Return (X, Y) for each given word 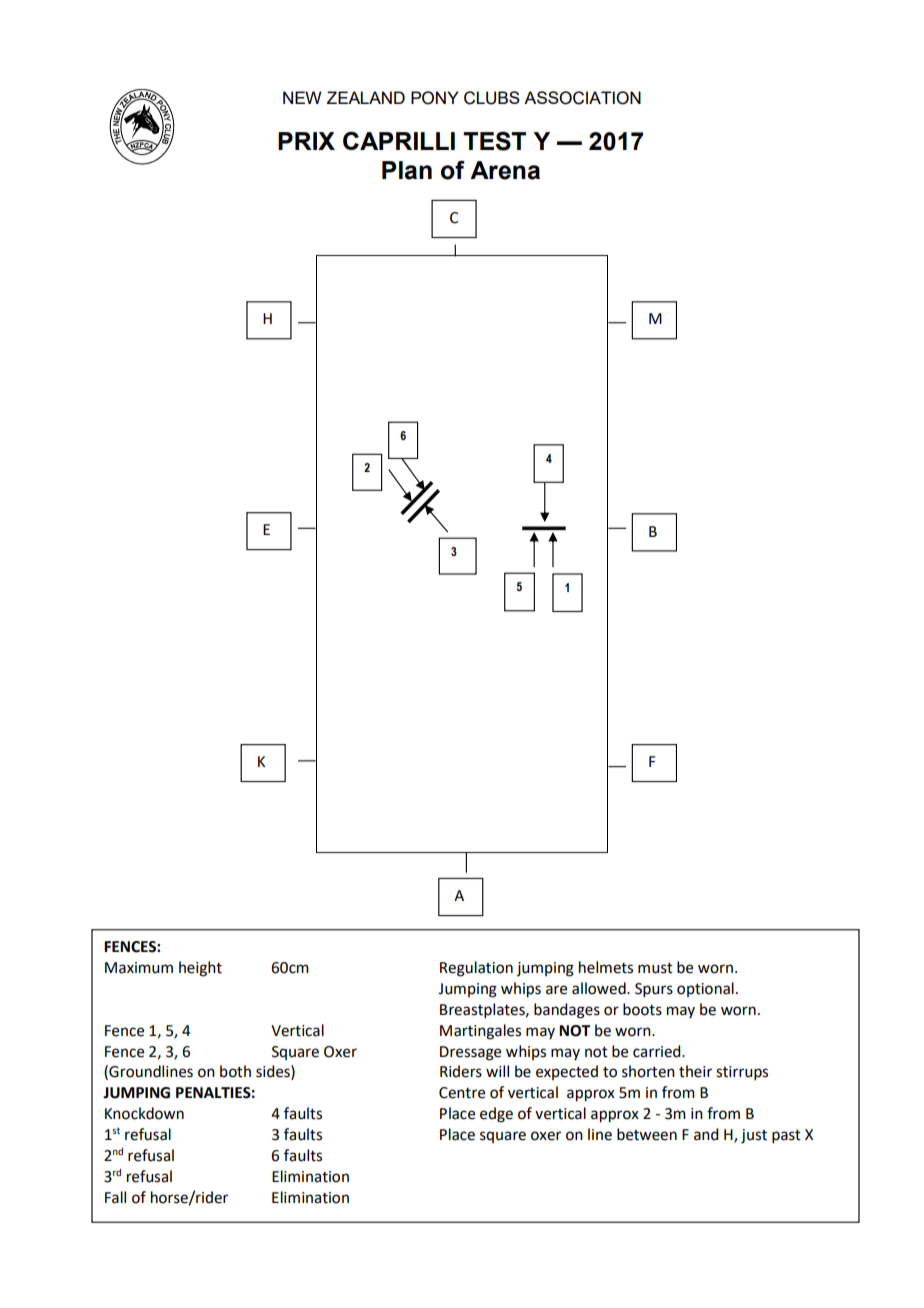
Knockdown (144, 1113)
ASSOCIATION (582, 98)
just (754, 1136)
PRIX (306, 141)
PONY (435, 98)
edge (496, 1115)
